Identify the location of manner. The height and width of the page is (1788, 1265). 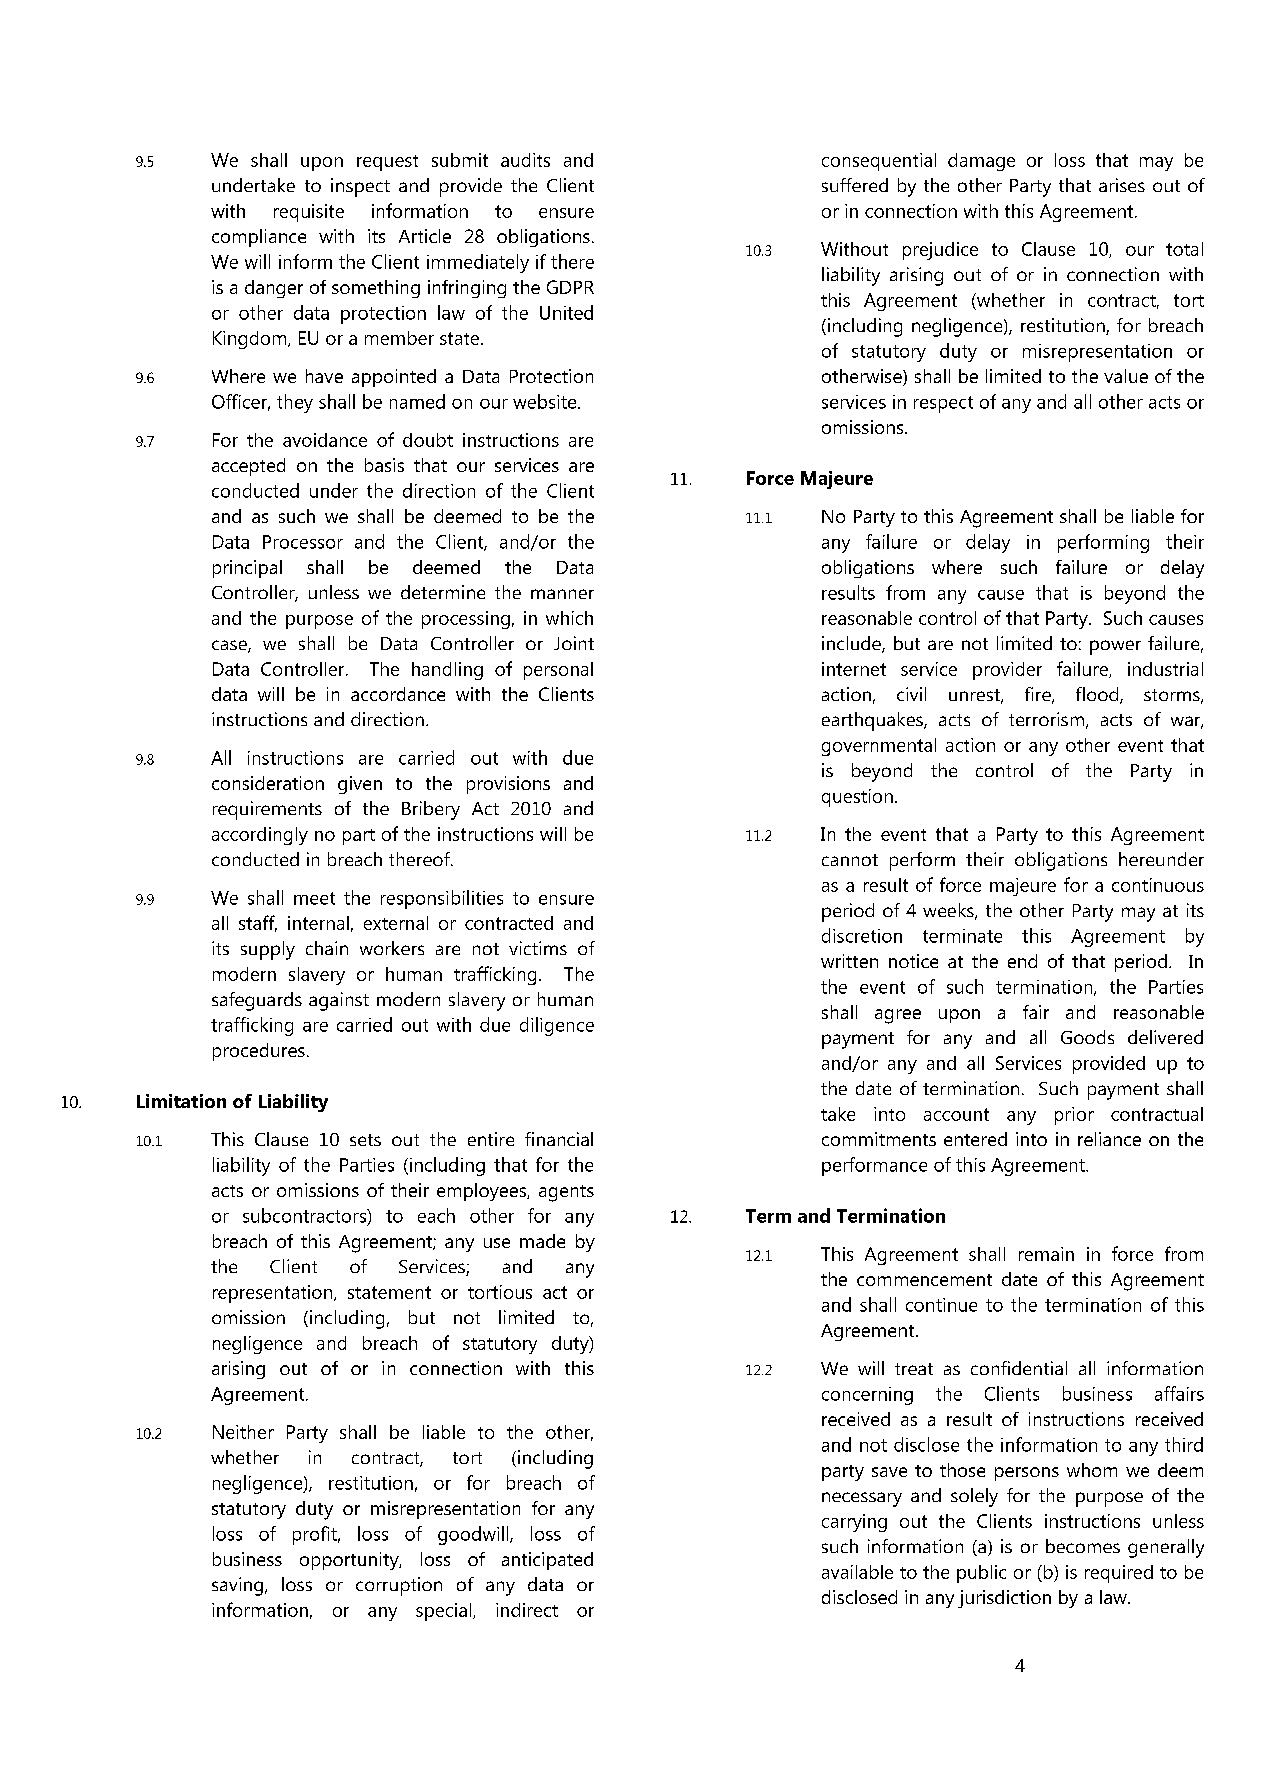
(562, 594).
